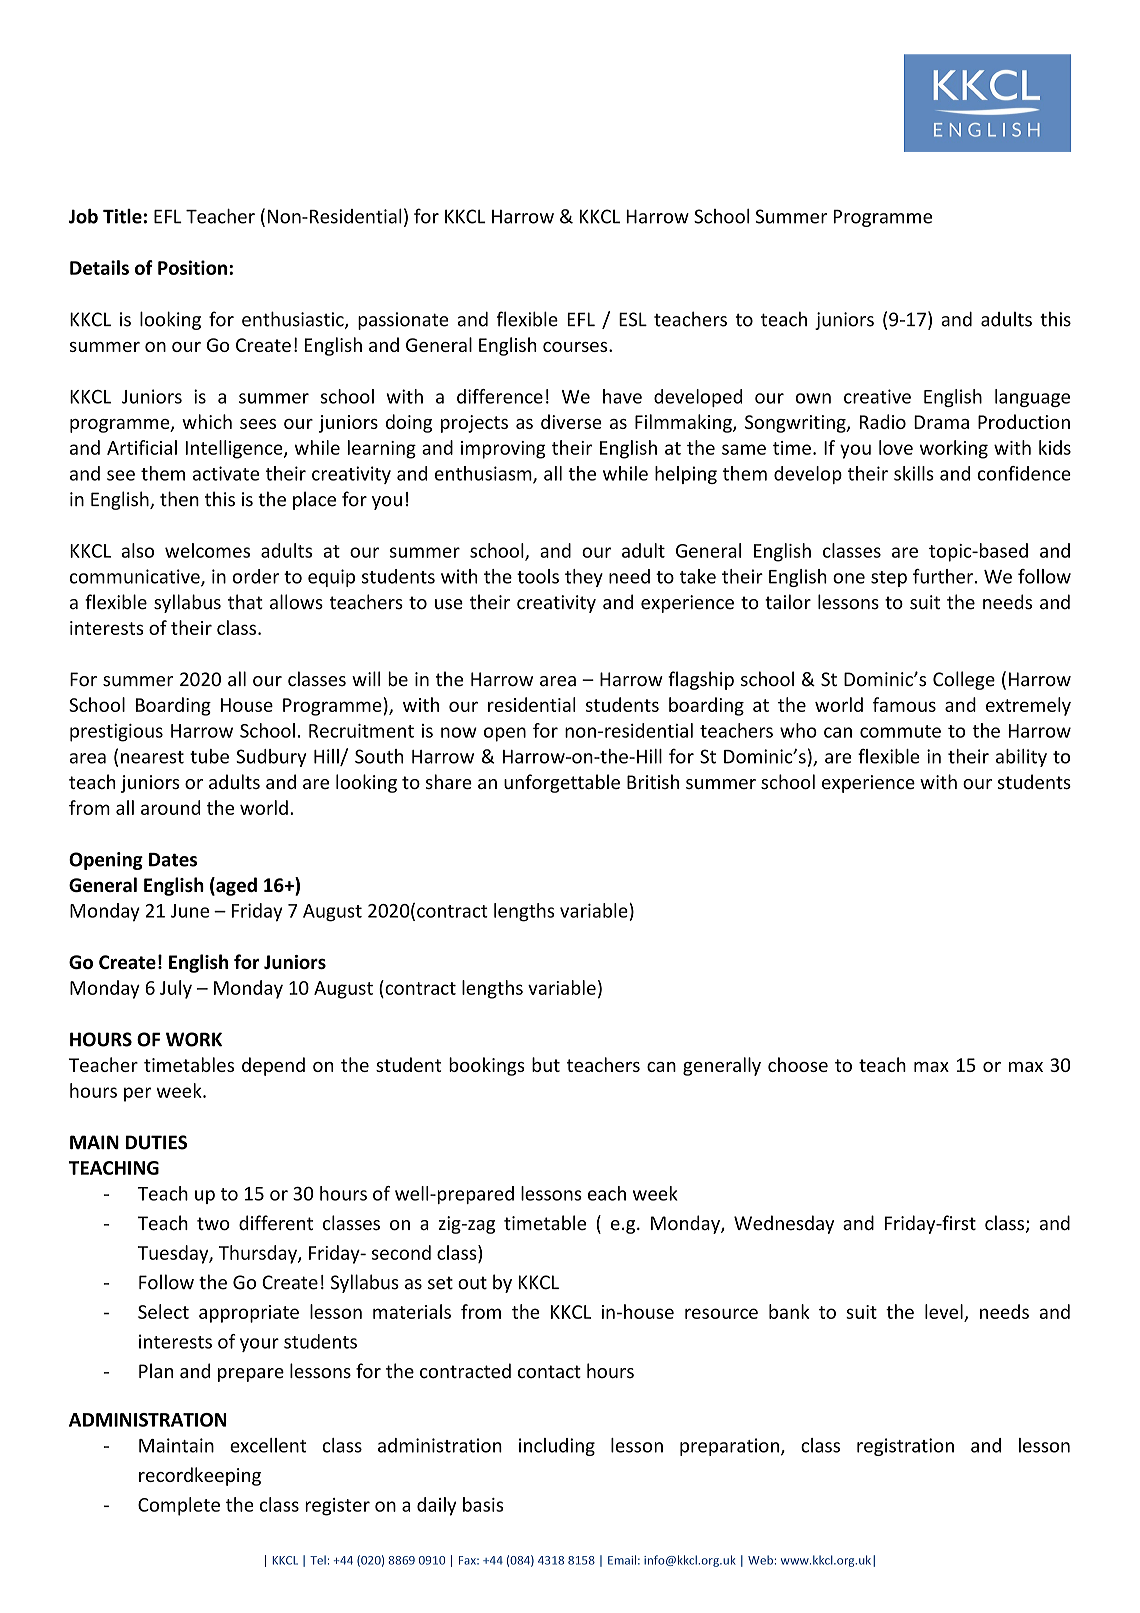 The image size is (1140, 1613). I want to click on Position, so click(192, 267).
